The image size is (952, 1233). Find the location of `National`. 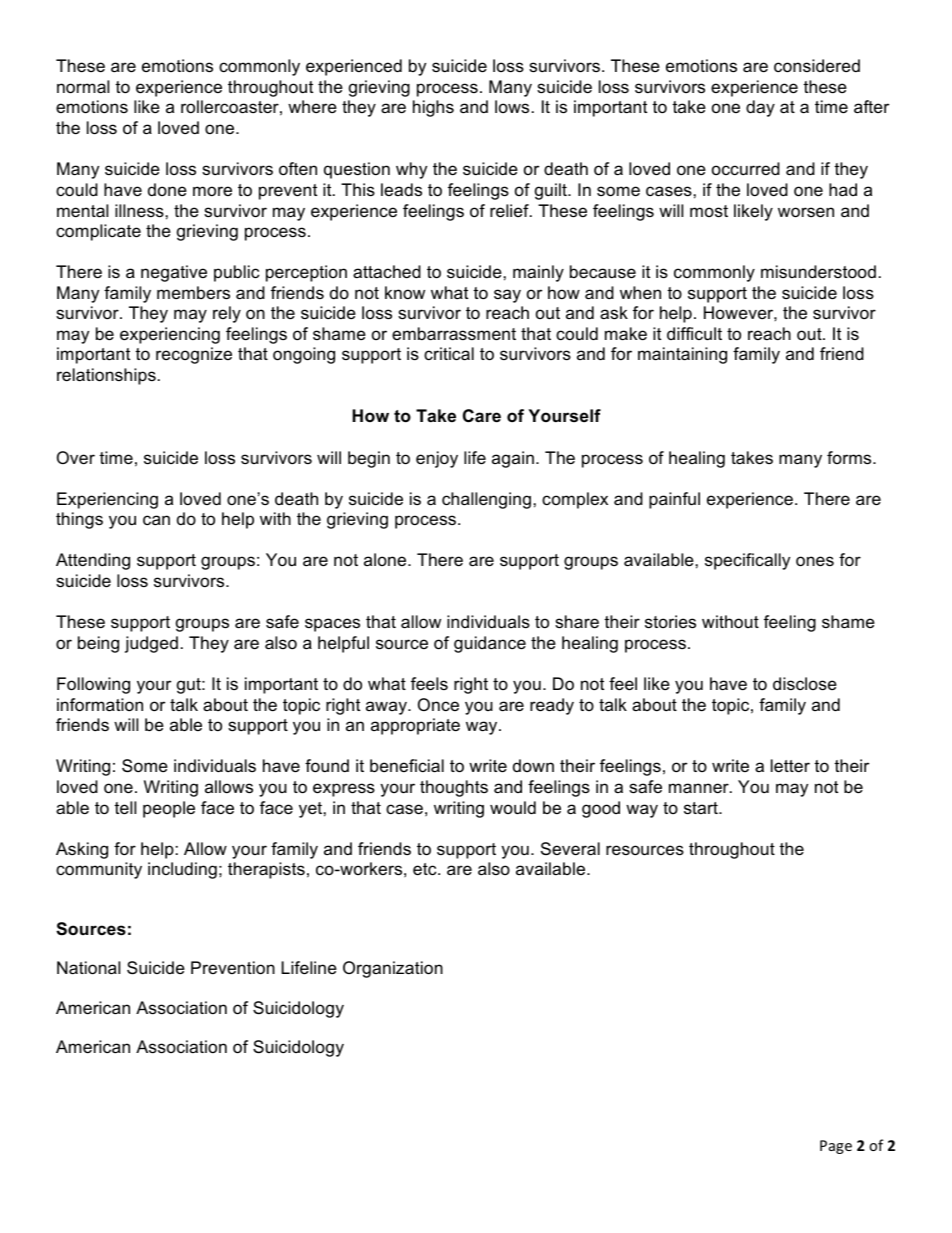

National is located at coordinates (88, 968).
